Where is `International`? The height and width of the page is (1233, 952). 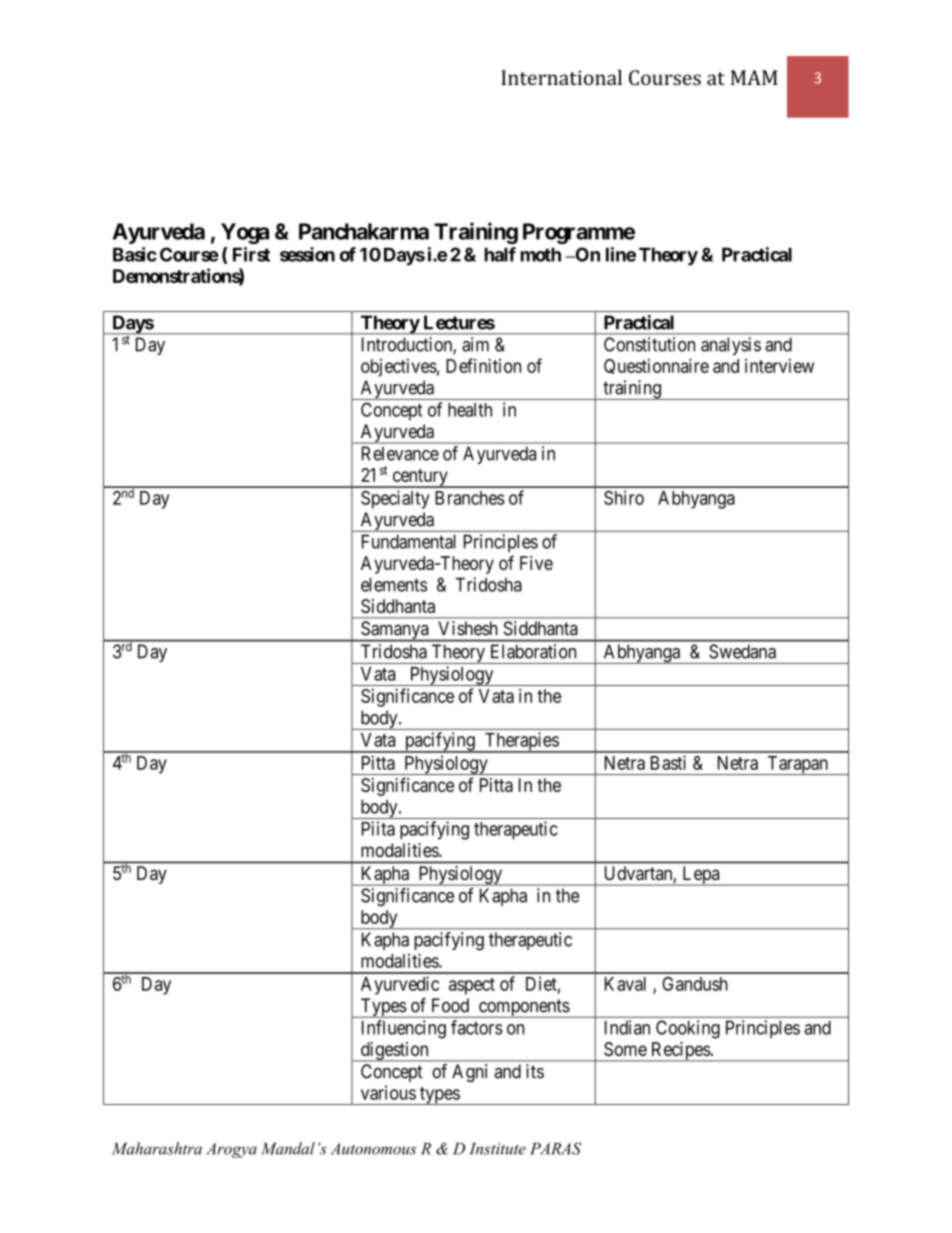 International is located at coordinates (561, 77).
